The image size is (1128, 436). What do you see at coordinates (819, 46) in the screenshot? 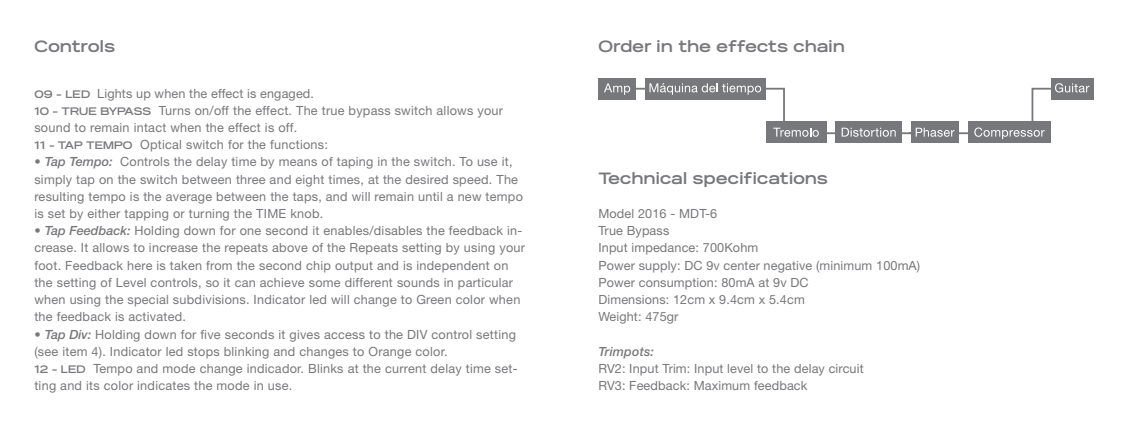
I see `chain` at bounding box center [819, 46].
